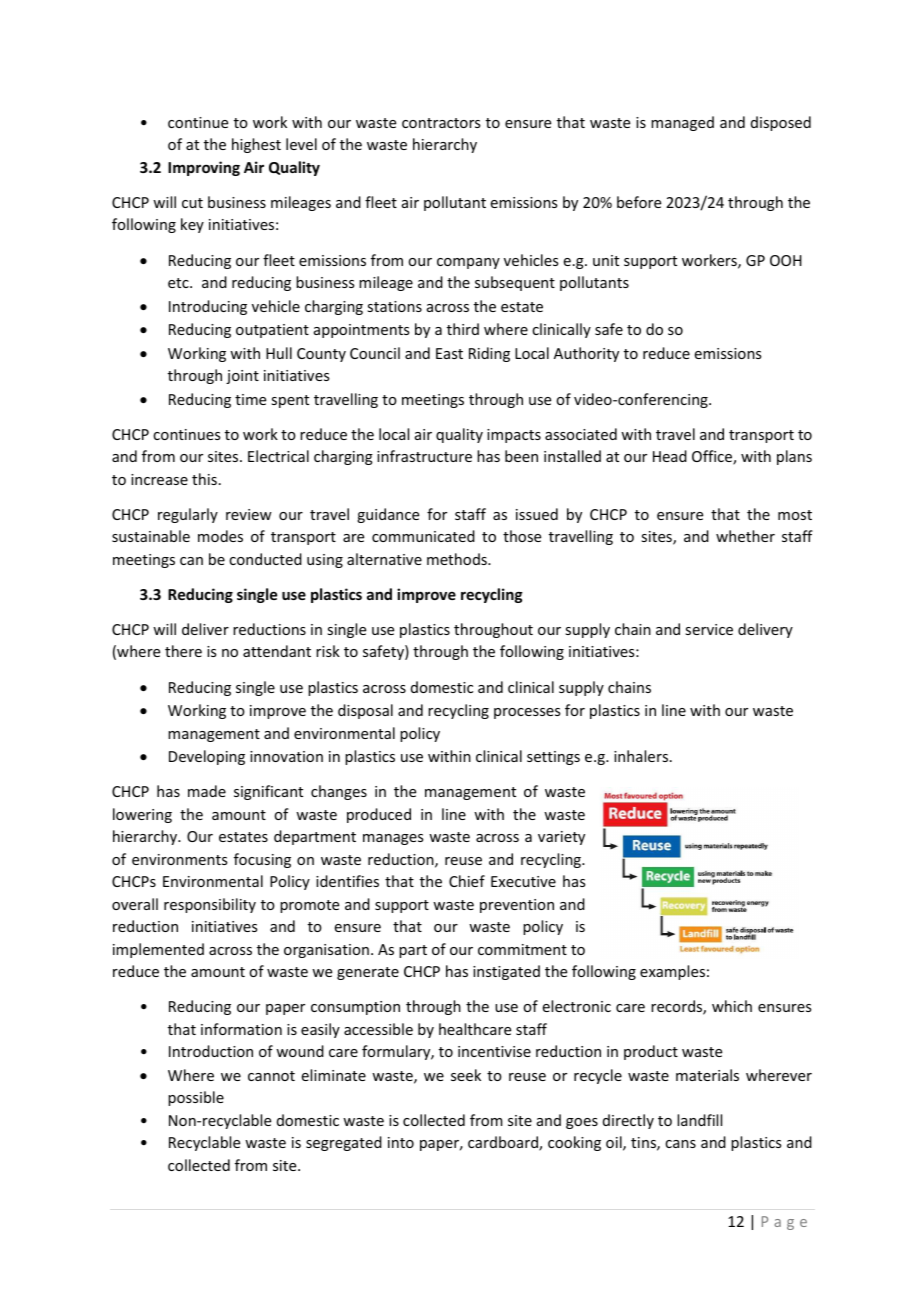  What do you see at coordinates (699, 1120) in the image?
I see `landfill` at bounding box center [699, 1120].
